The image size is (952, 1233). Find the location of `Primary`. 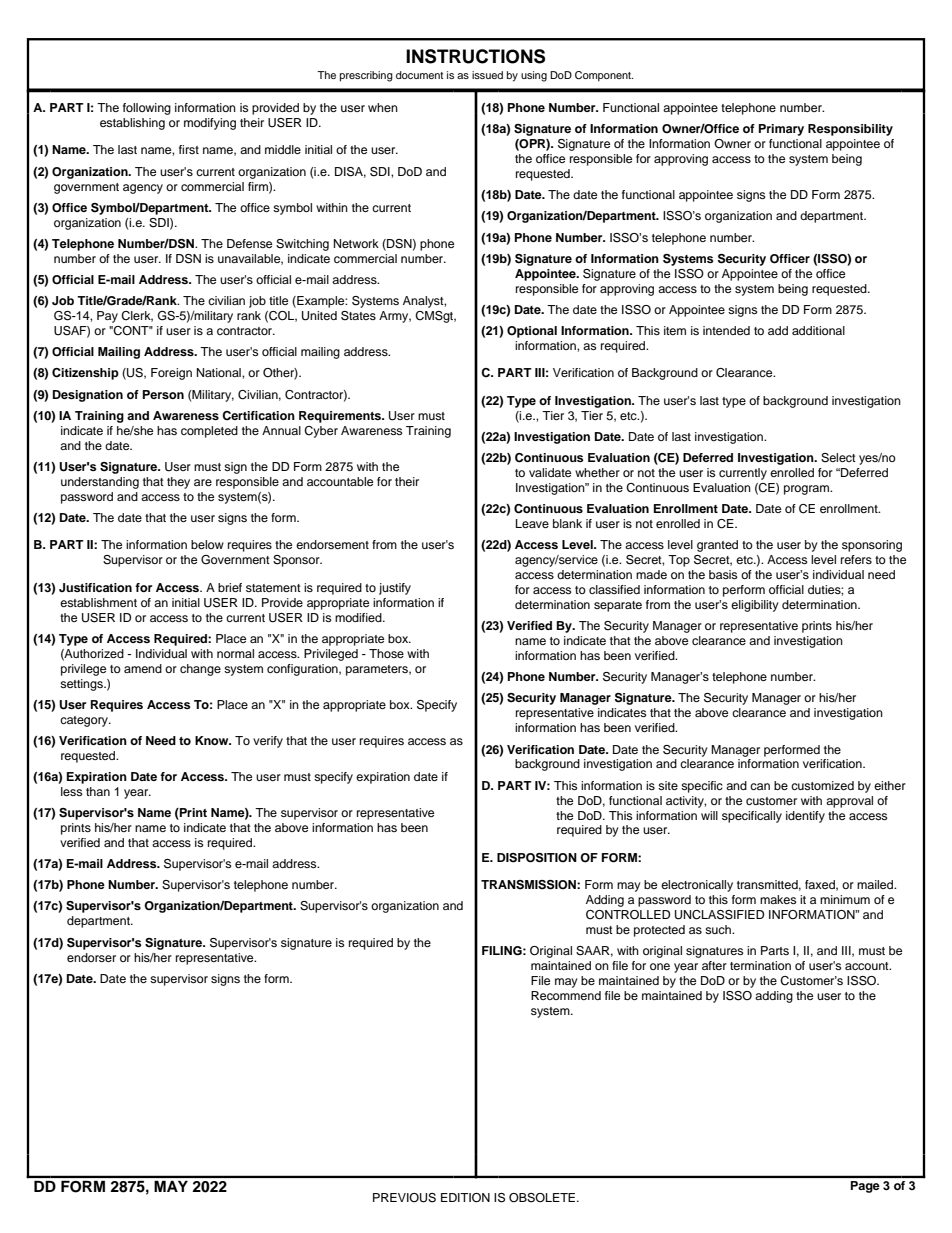

Primary is located at coordinates (781, 130).
